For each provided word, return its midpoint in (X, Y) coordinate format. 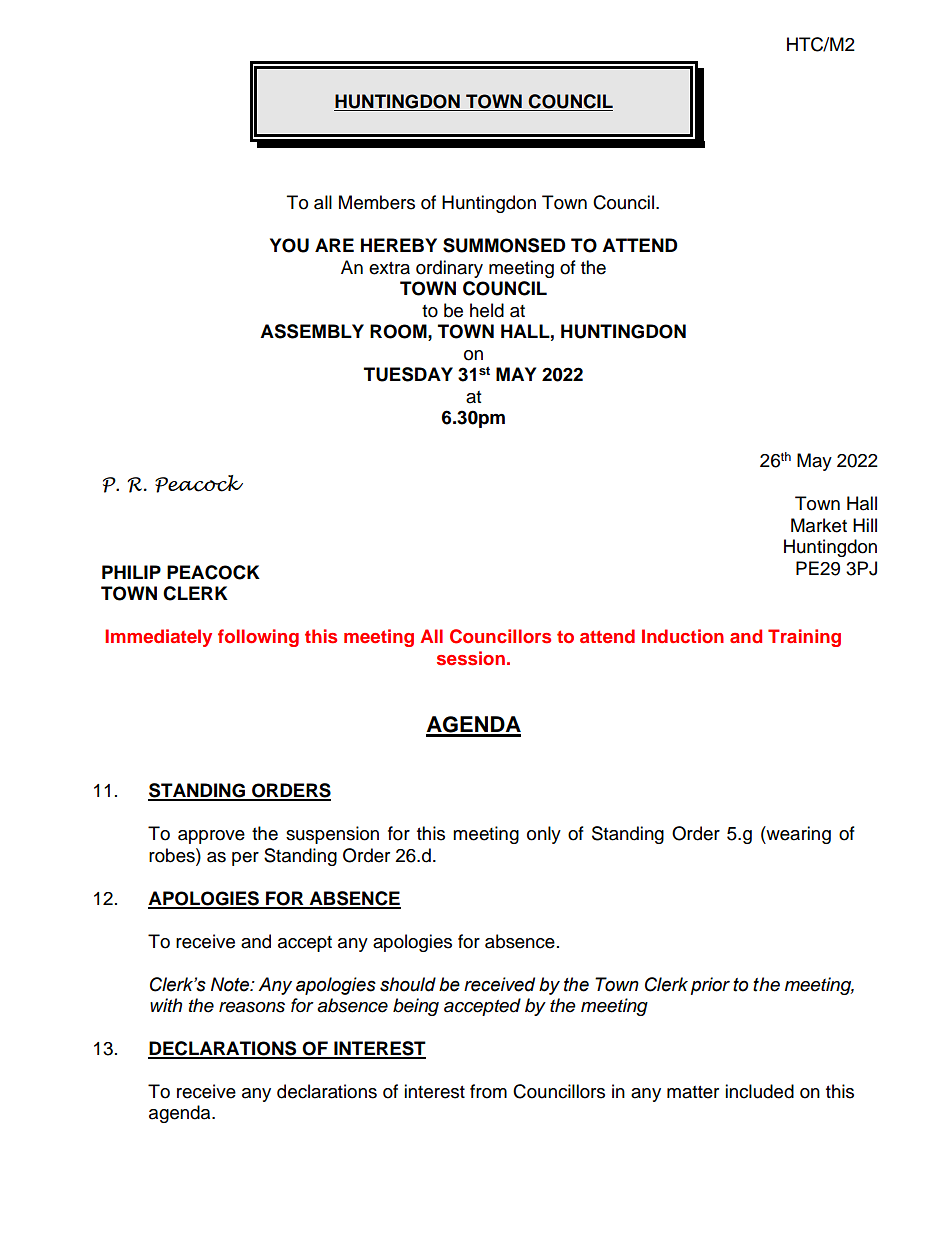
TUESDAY (408, 374)
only (544, 835)
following (258, 638)
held (487, 310)
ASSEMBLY (312, 331)
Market (819, 525)
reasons (252, 1007)
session (471, 658)
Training (804, 638)
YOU (289, 245)
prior (710, 986)
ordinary (449, 269)
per (245, 859)
